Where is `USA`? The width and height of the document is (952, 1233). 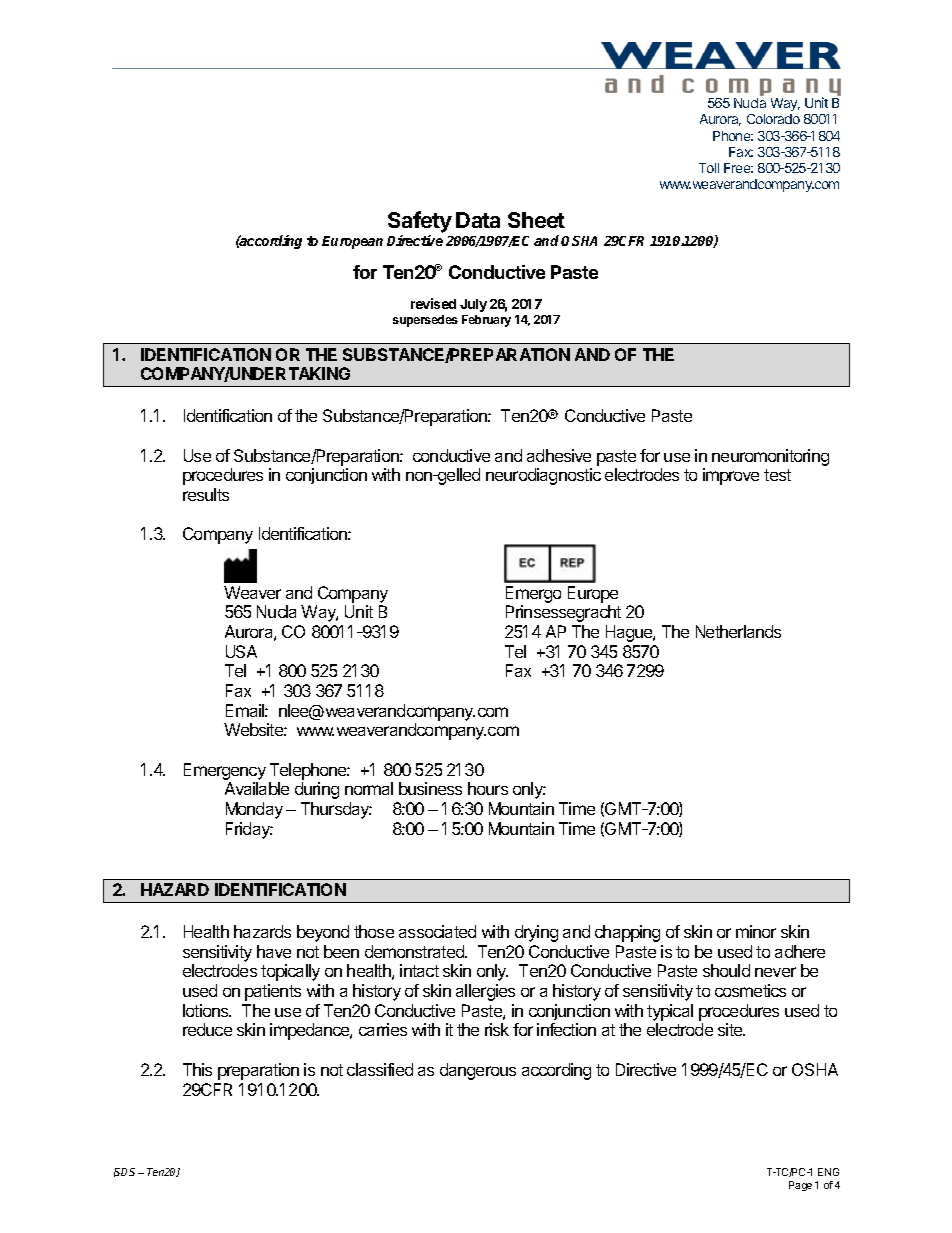 USA is located at coordinates (241, 651).
